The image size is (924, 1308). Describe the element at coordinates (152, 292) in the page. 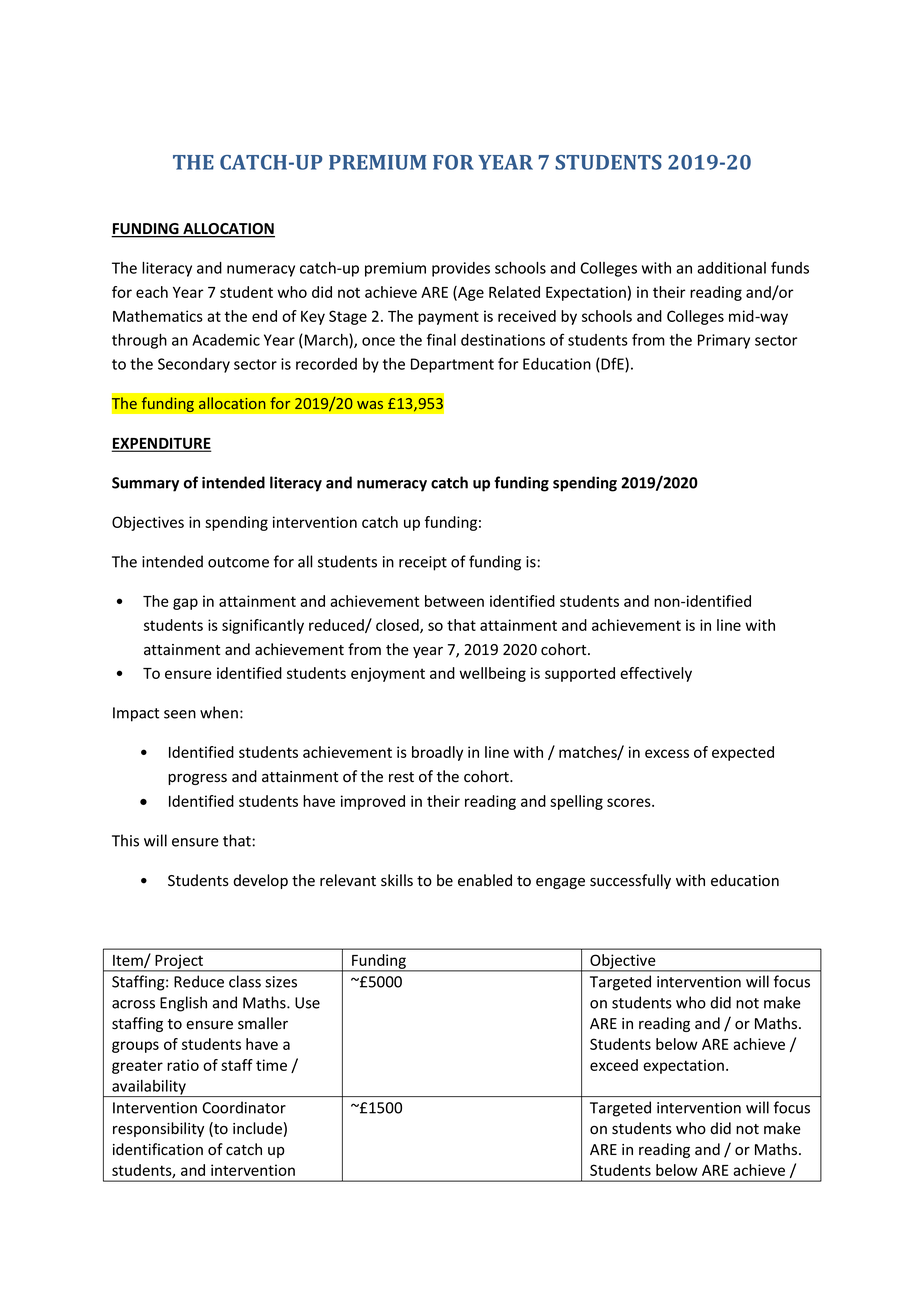

I see `each` at that location.
